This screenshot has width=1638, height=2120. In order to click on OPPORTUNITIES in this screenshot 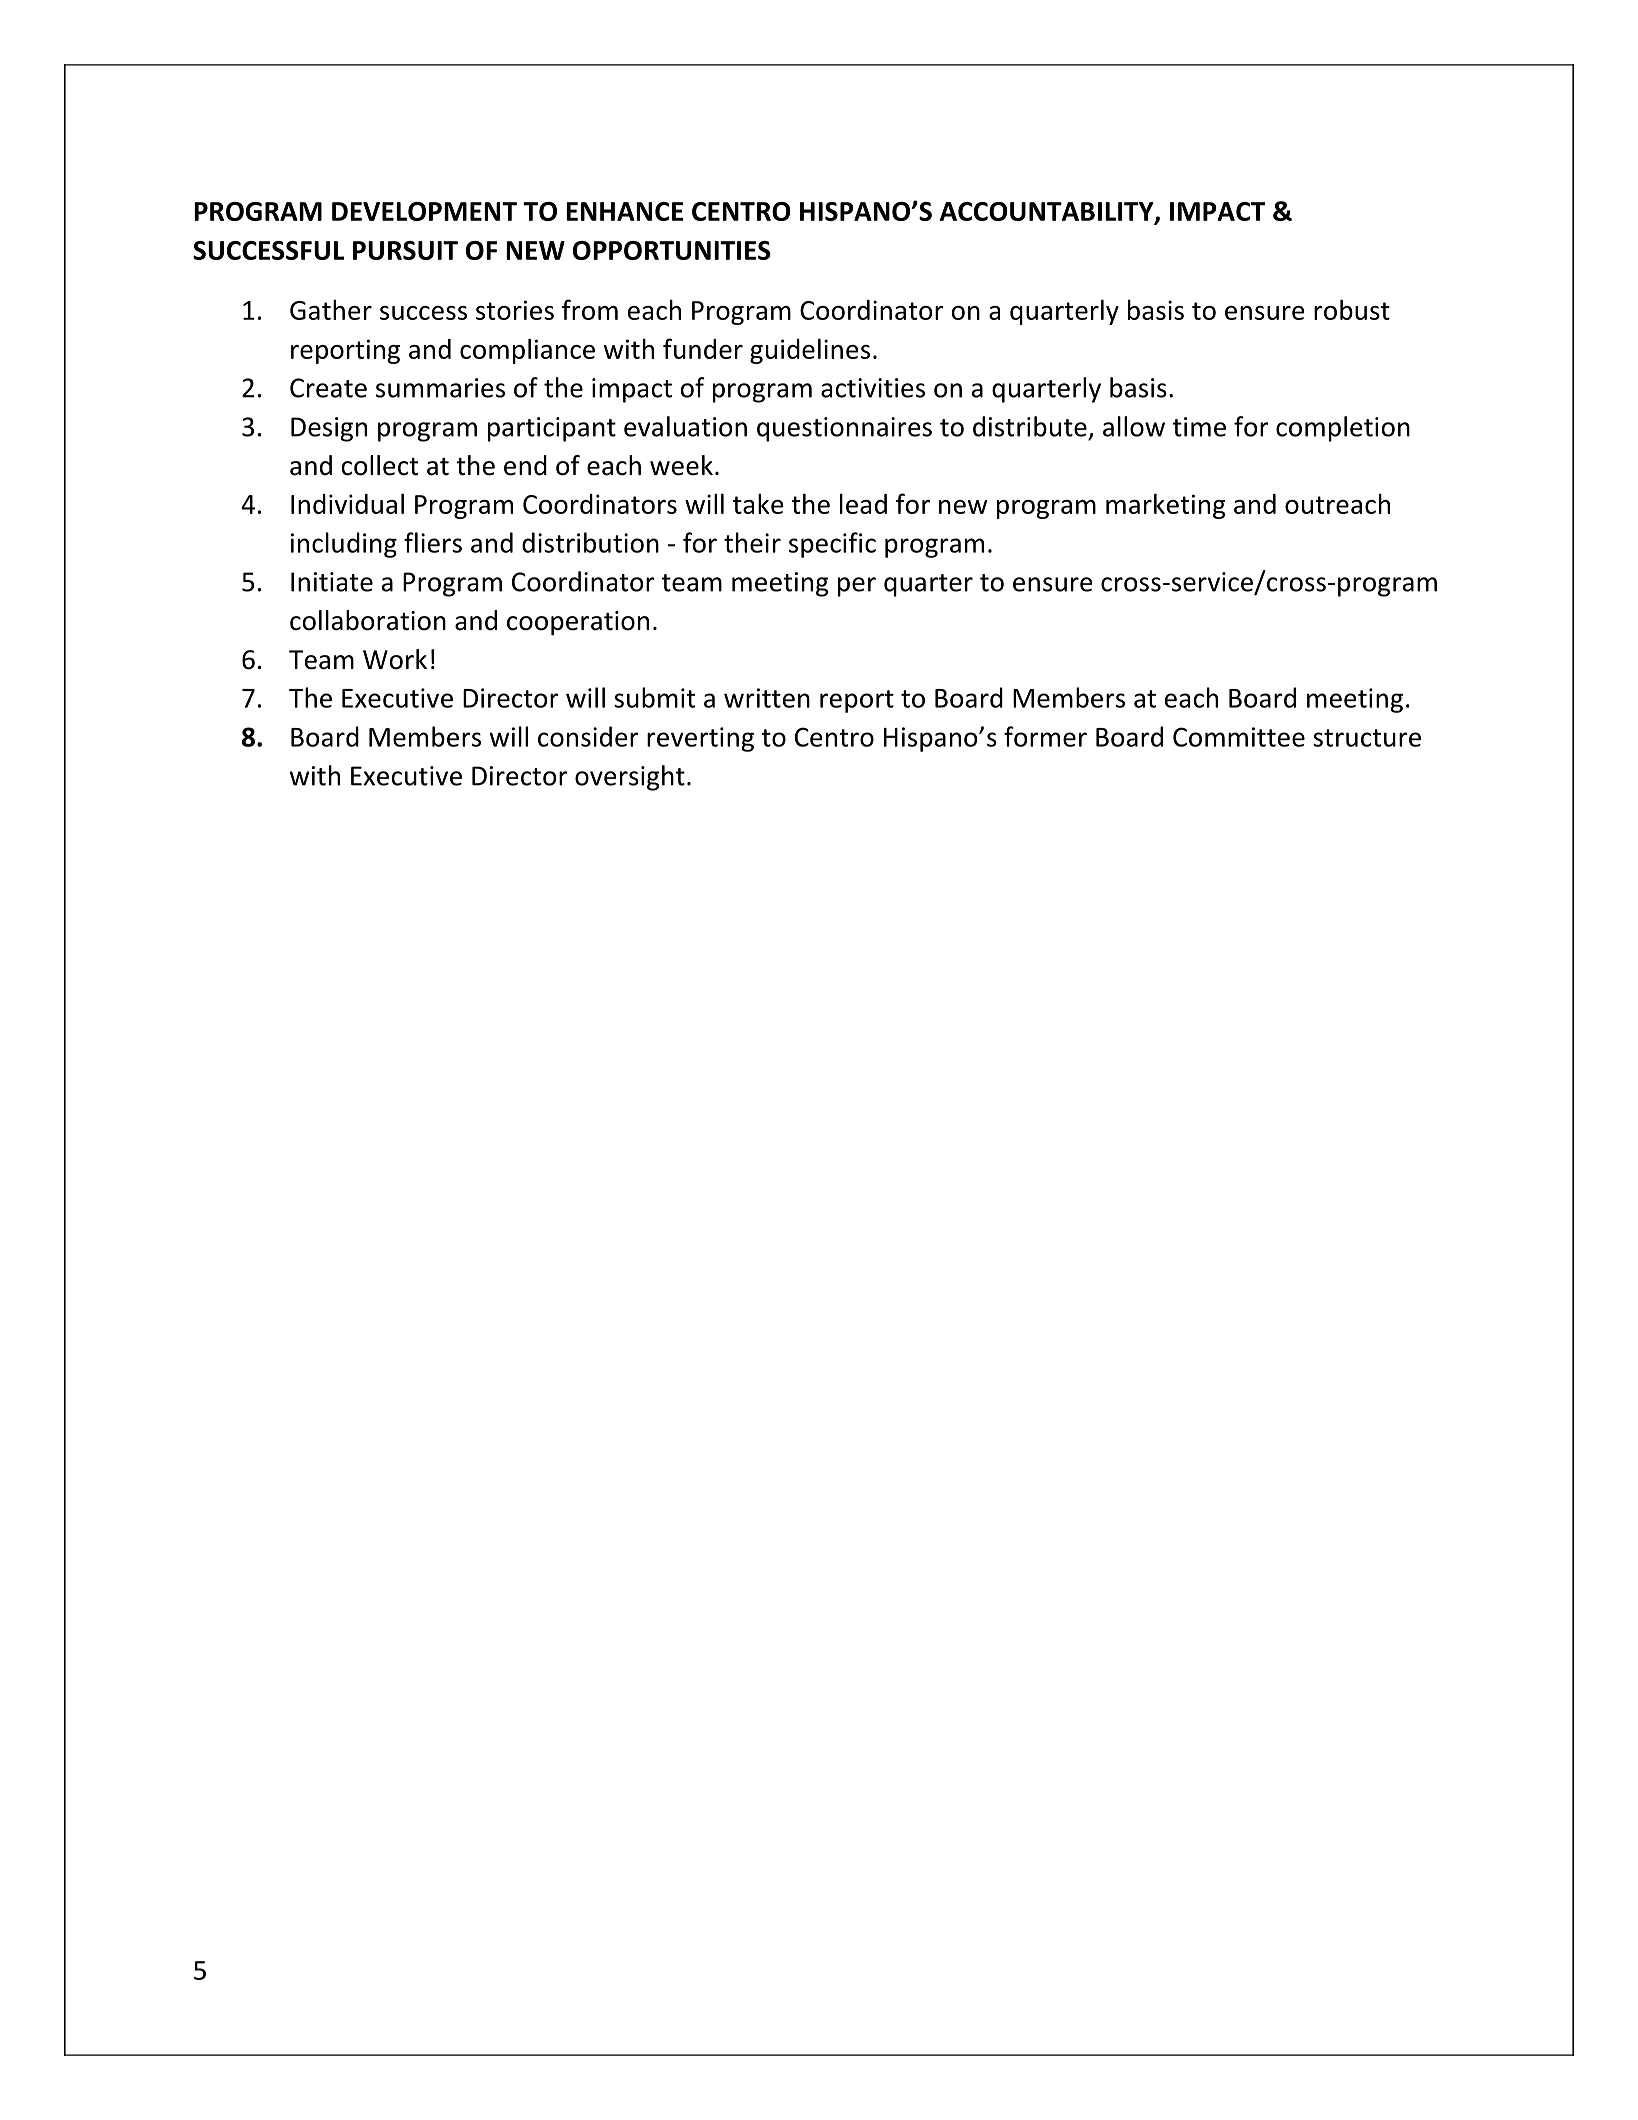, I will do `click(672, 250)`.
